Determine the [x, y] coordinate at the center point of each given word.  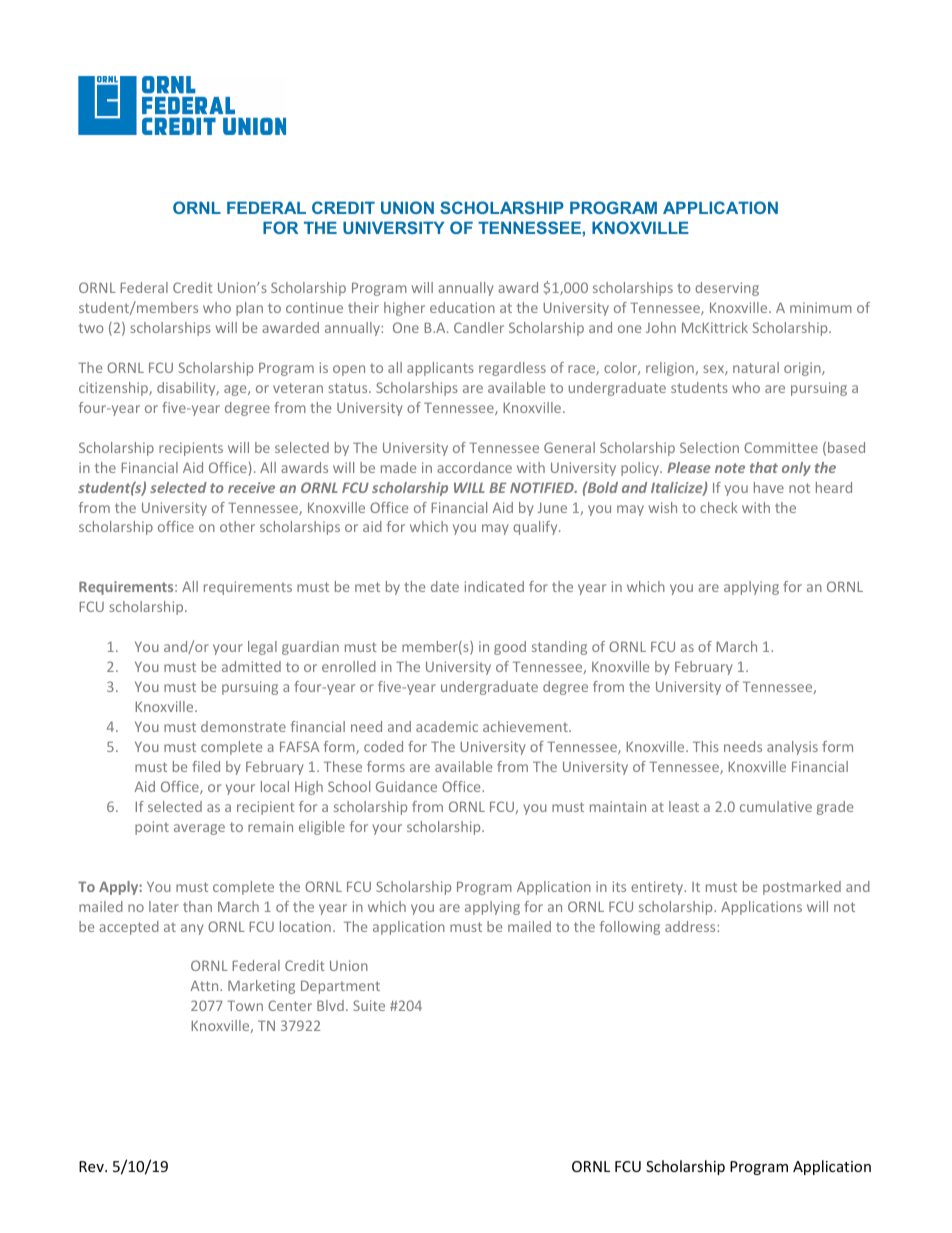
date [445, 586]
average [199, 829]
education [462, 307]
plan [249, 309]
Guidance [406, 786]
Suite [369, 1005]
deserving [727, 289]
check [719, 507]
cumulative [776, 806]
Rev [92, 1166]
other [237, 526]
